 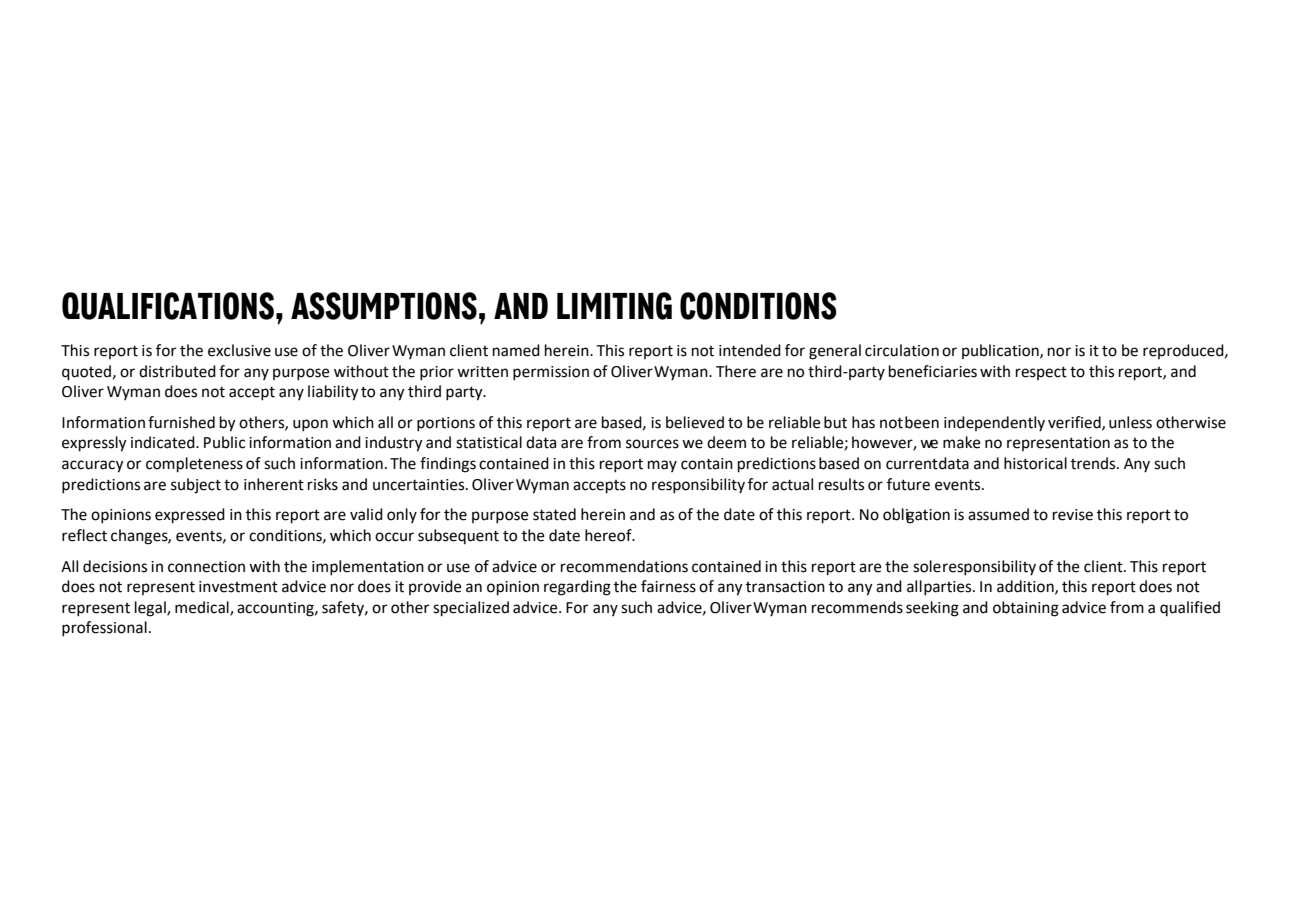 What do you see at coordinates (203, 608) in the document?
I see `medical` at bounding box center [203, 608].
